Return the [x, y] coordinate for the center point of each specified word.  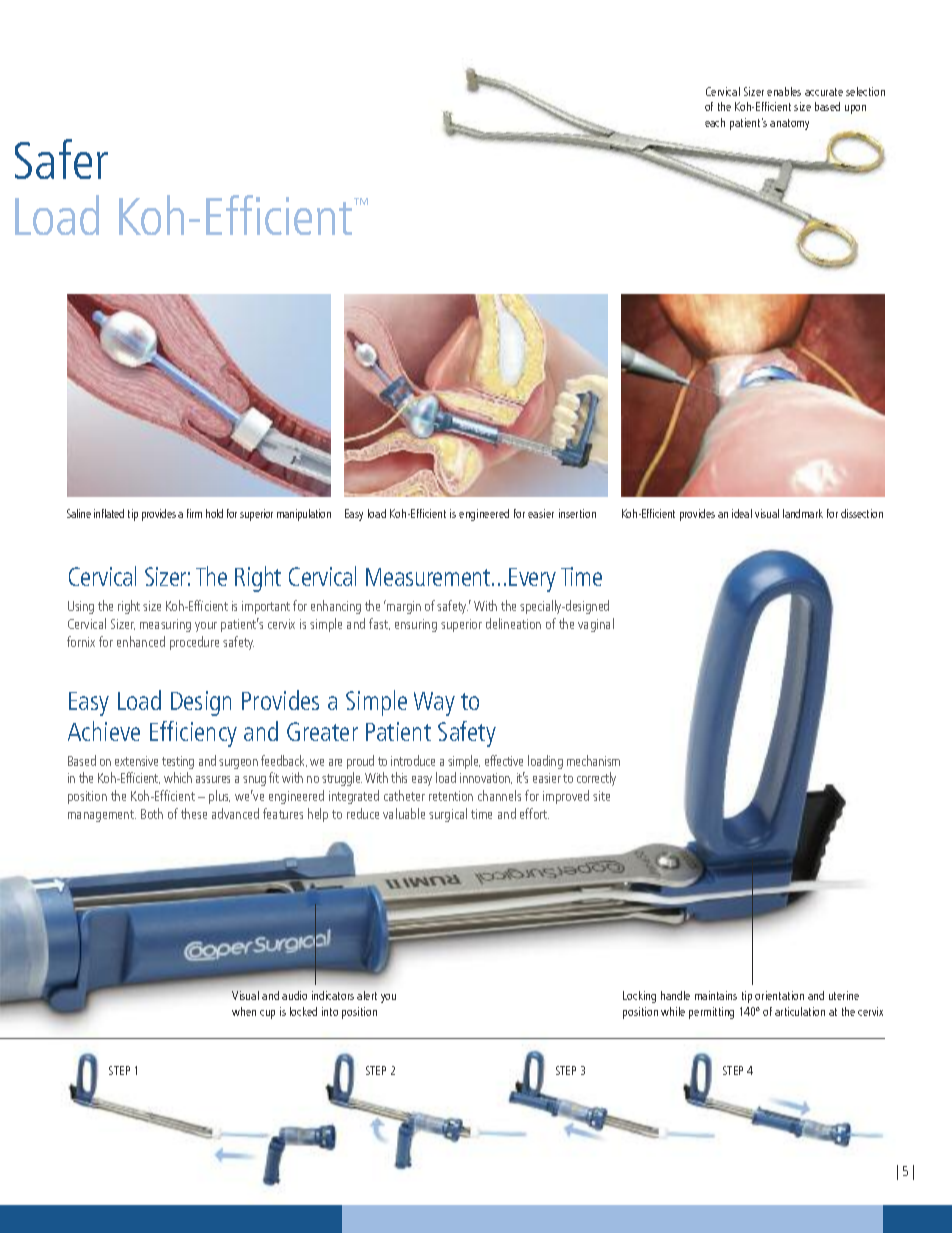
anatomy [789, 124]
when [244, 1011]
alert [367, 995]
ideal [742, 513]
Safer [61, 159]
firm [194, 513]
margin [403, 607]
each [715, 122]
